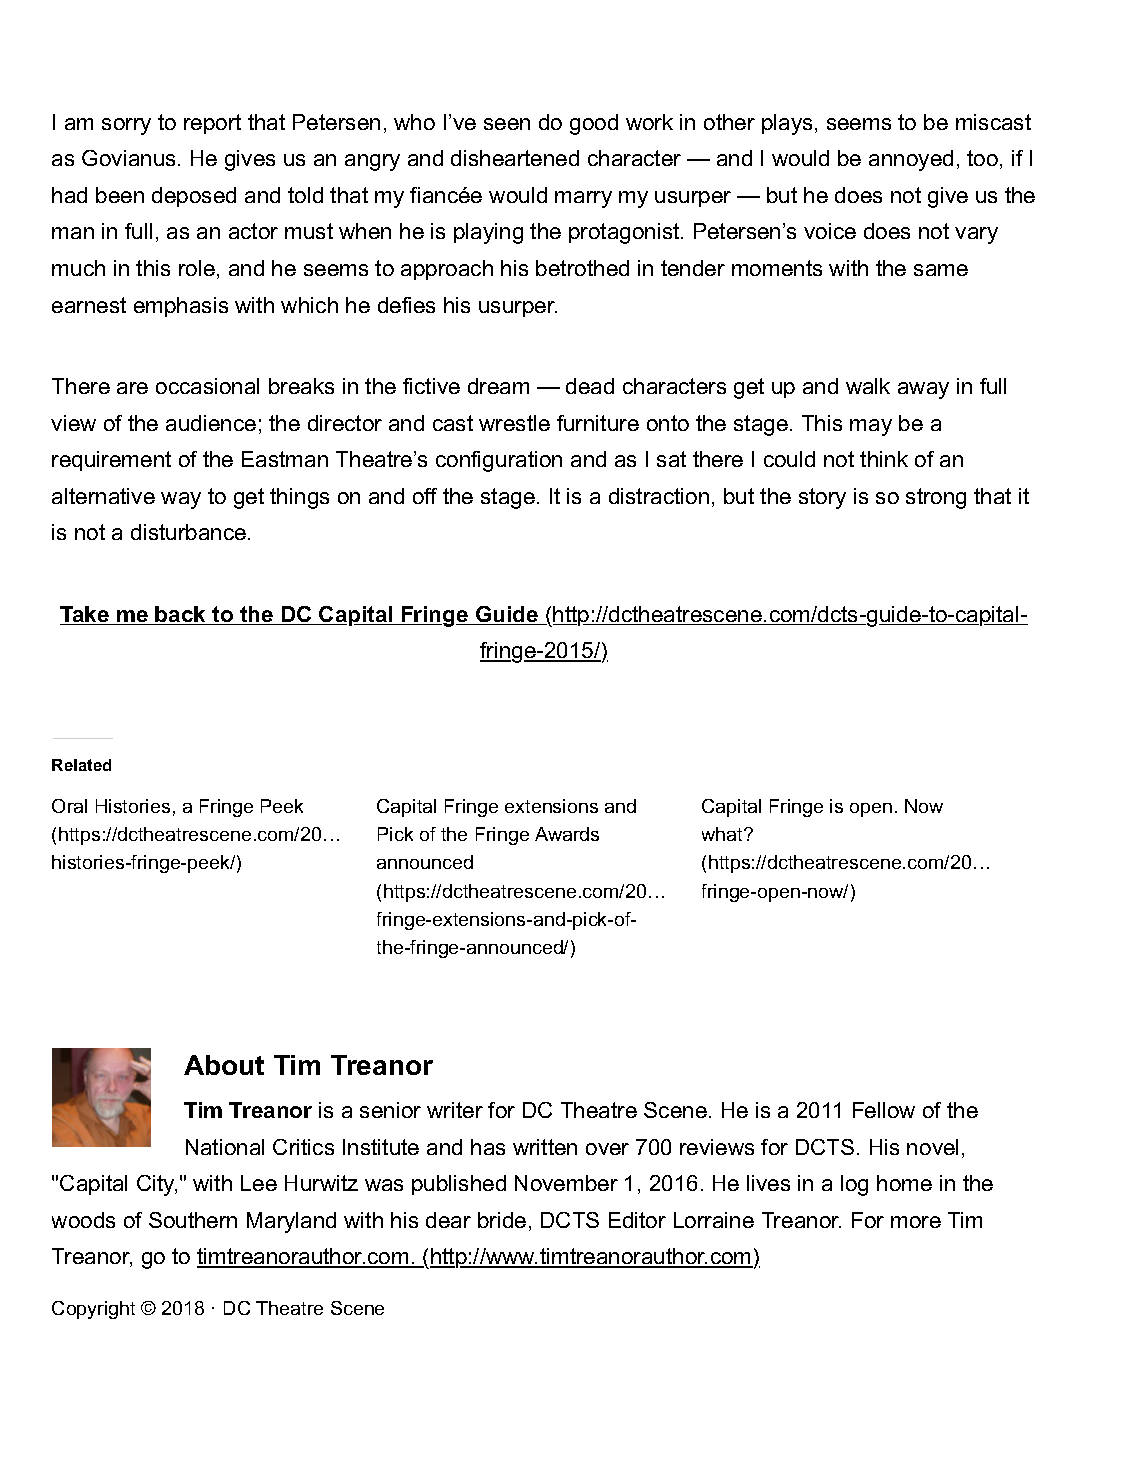  What do you see at coordinates (193, 1220) in the page?
I see `Southern` at bounding box center [193, 1220].
